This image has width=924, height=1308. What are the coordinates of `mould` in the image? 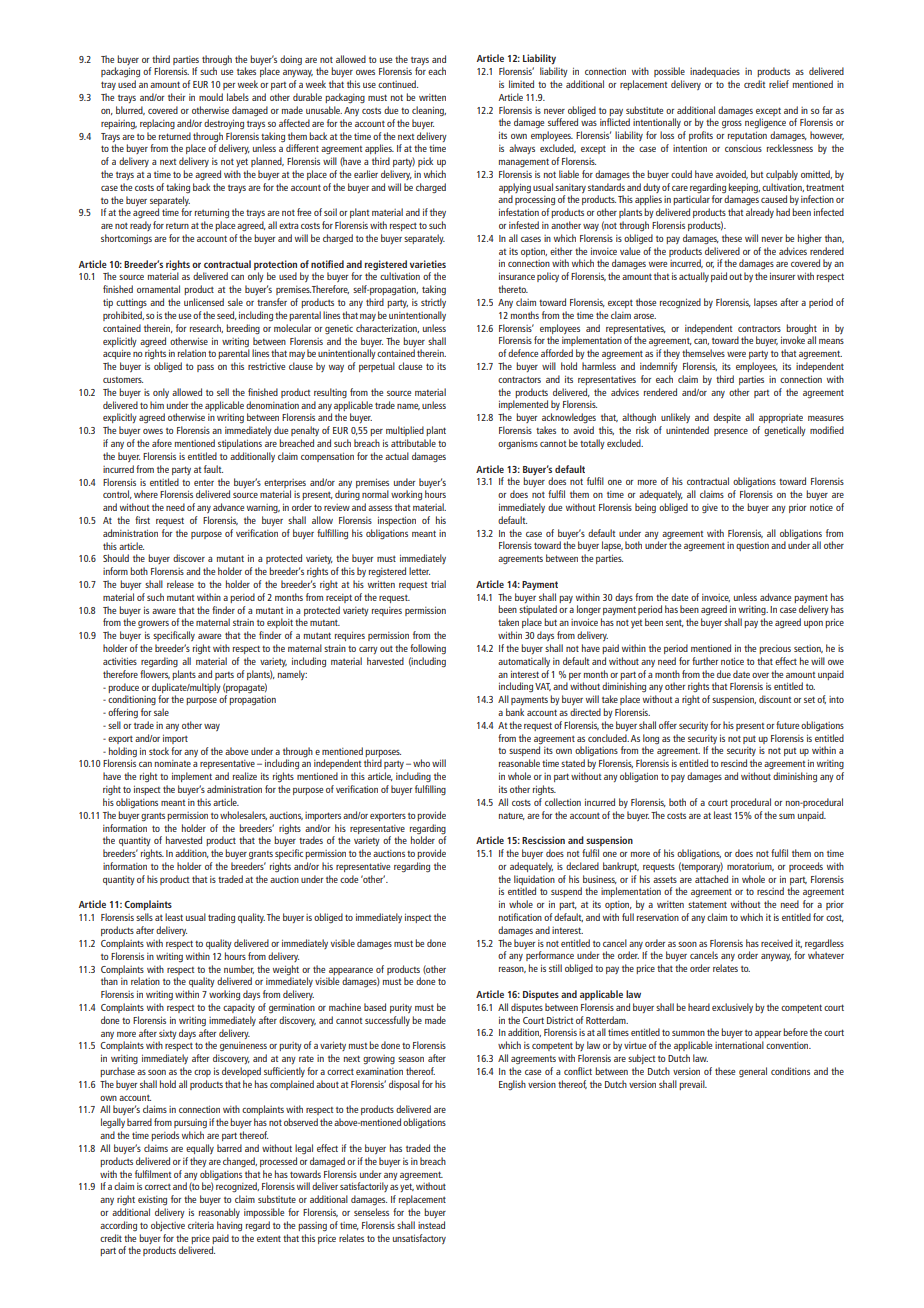 It's located at (211, 97).
